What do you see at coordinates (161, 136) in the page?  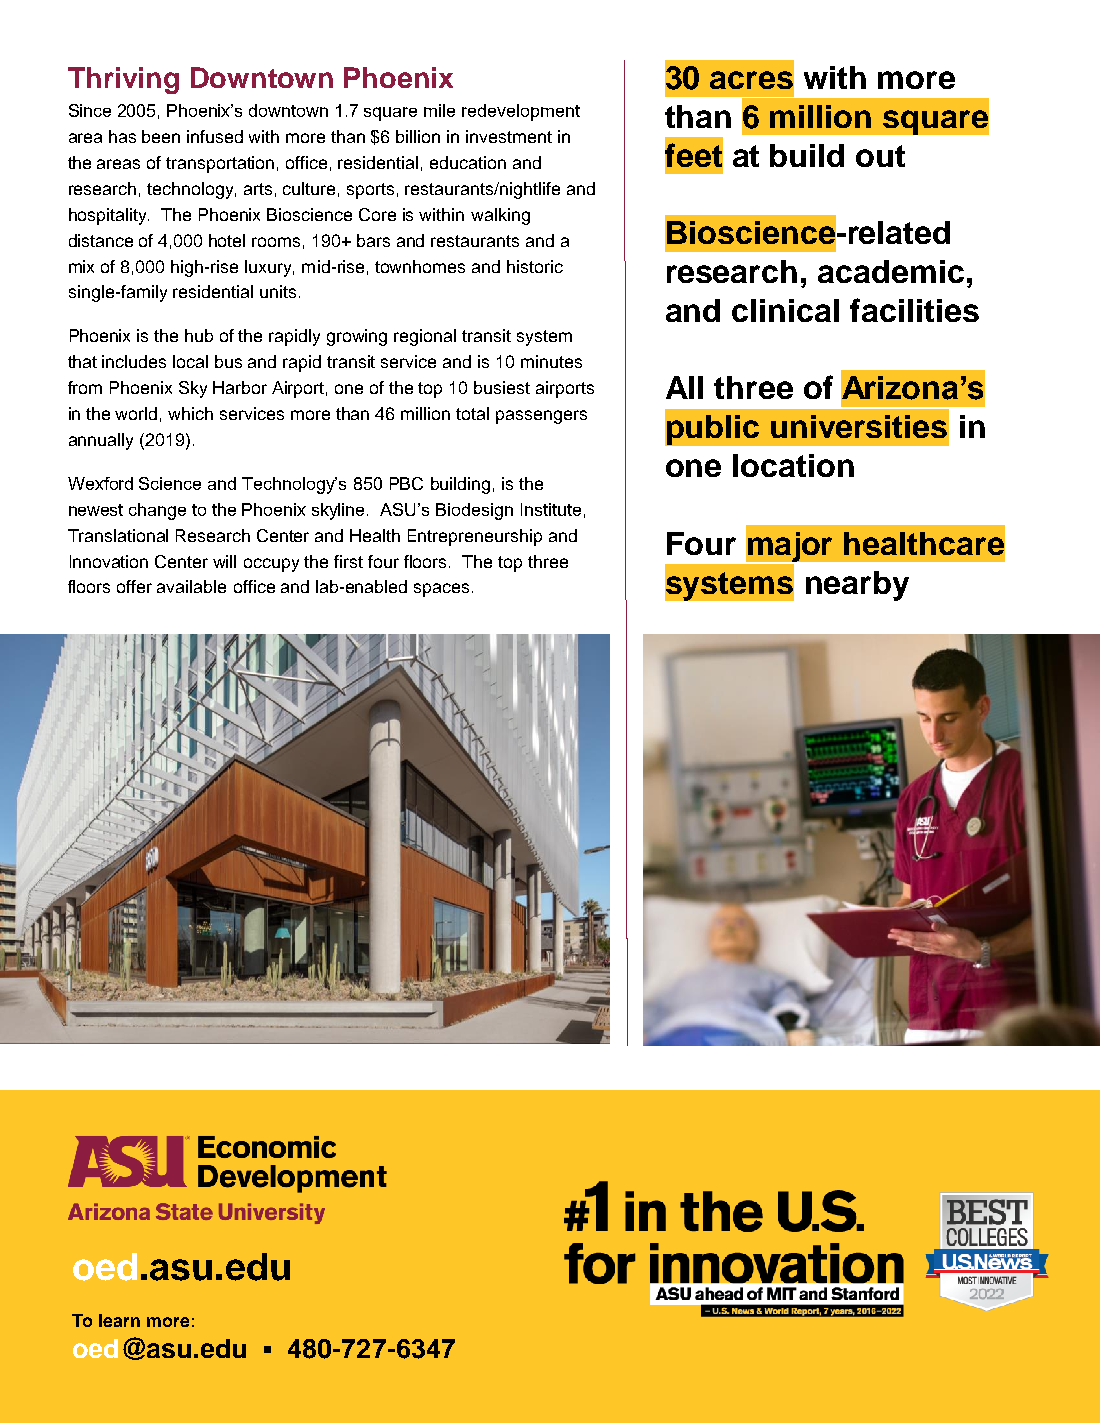 I see `been` at bounding box center [161, 136].
